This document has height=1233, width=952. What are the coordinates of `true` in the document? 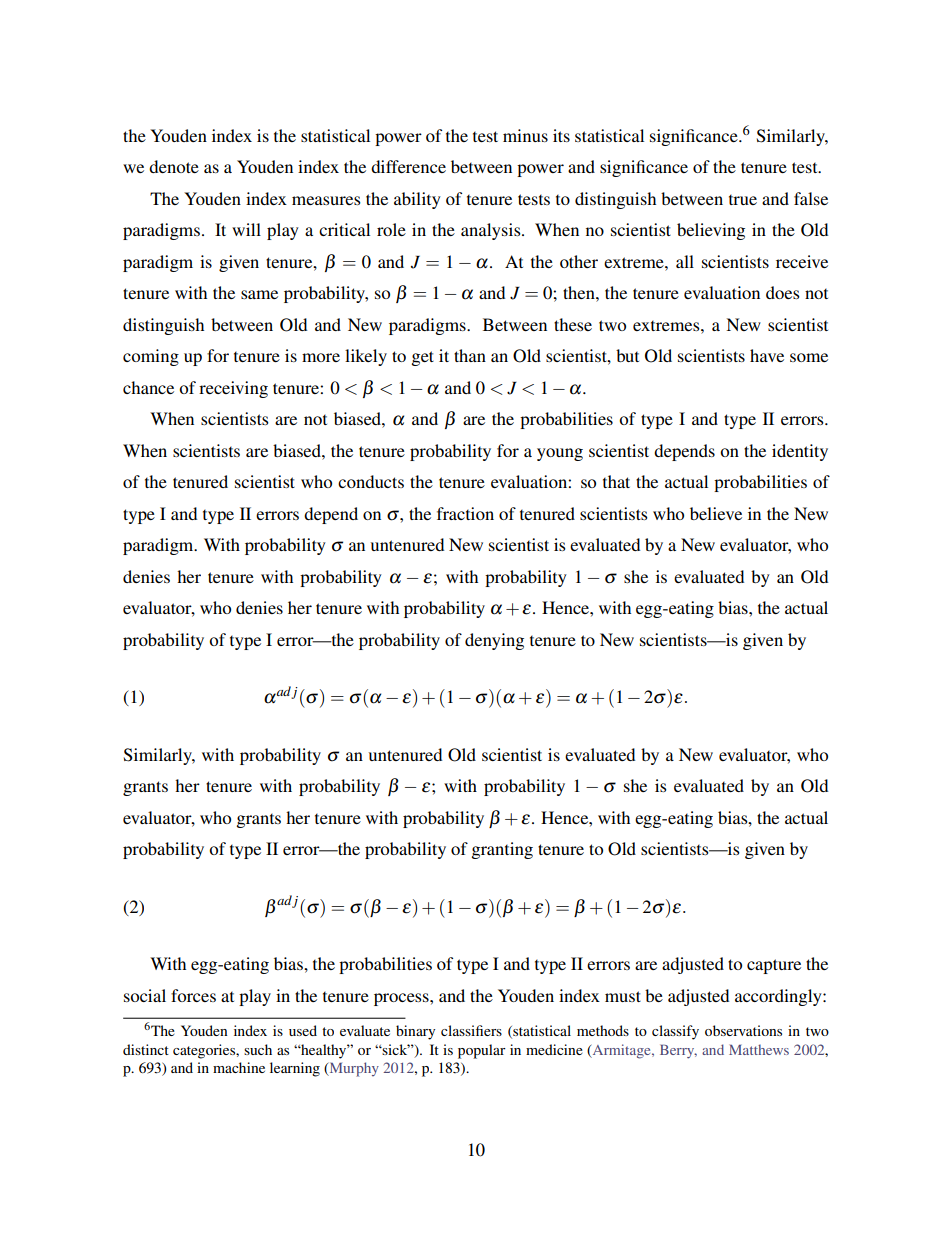 It's located at (743, 200).
